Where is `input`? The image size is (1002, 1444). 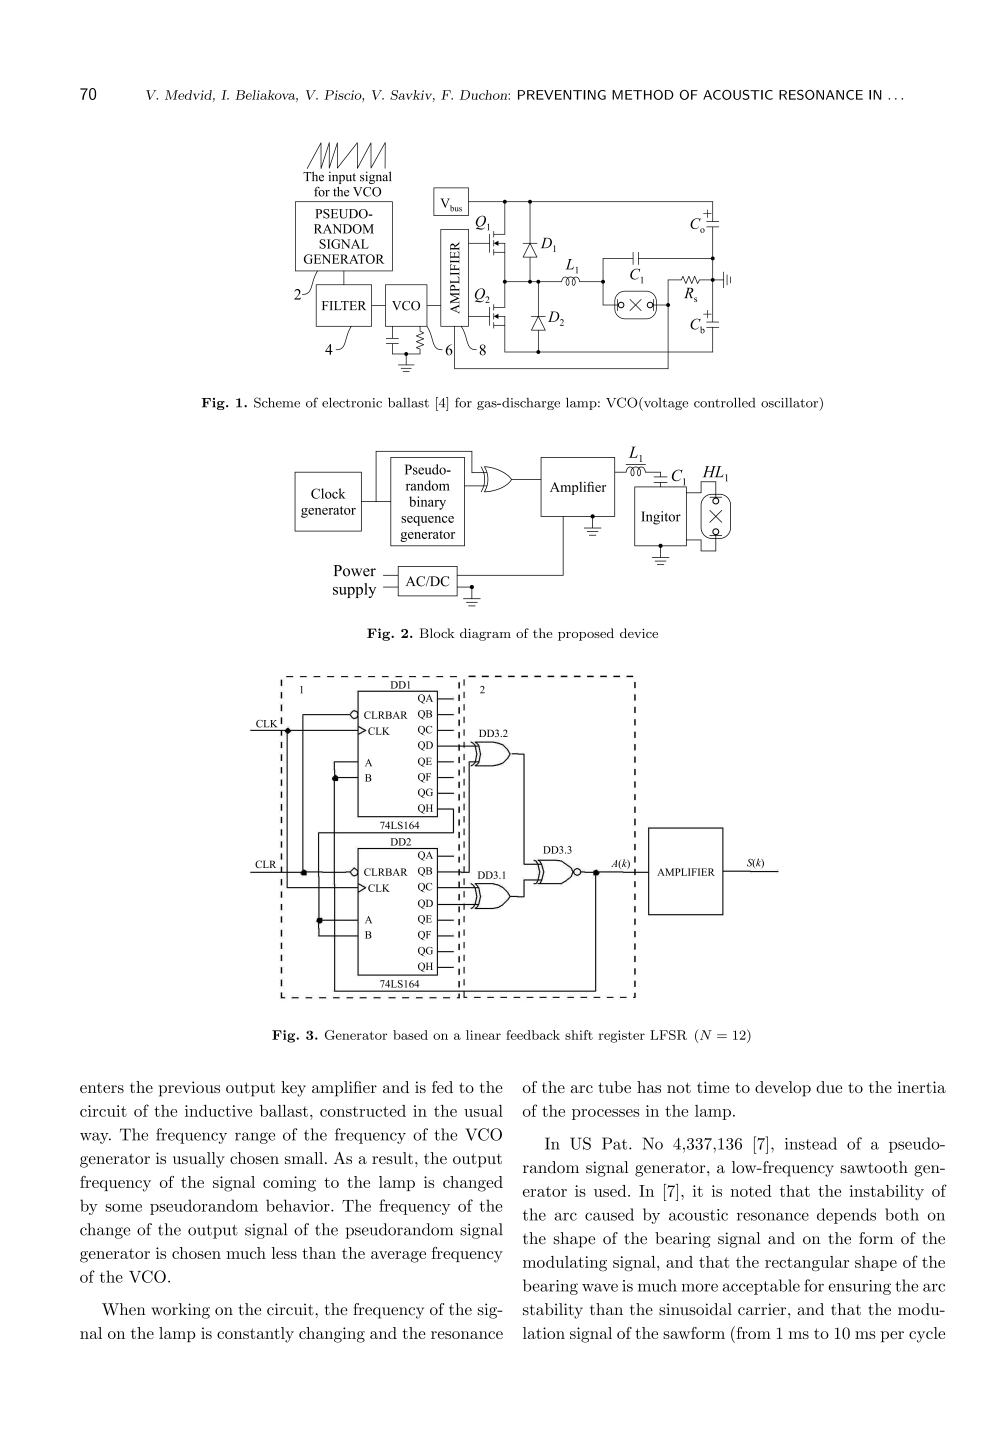 input is located at coordinates (342, 177).
